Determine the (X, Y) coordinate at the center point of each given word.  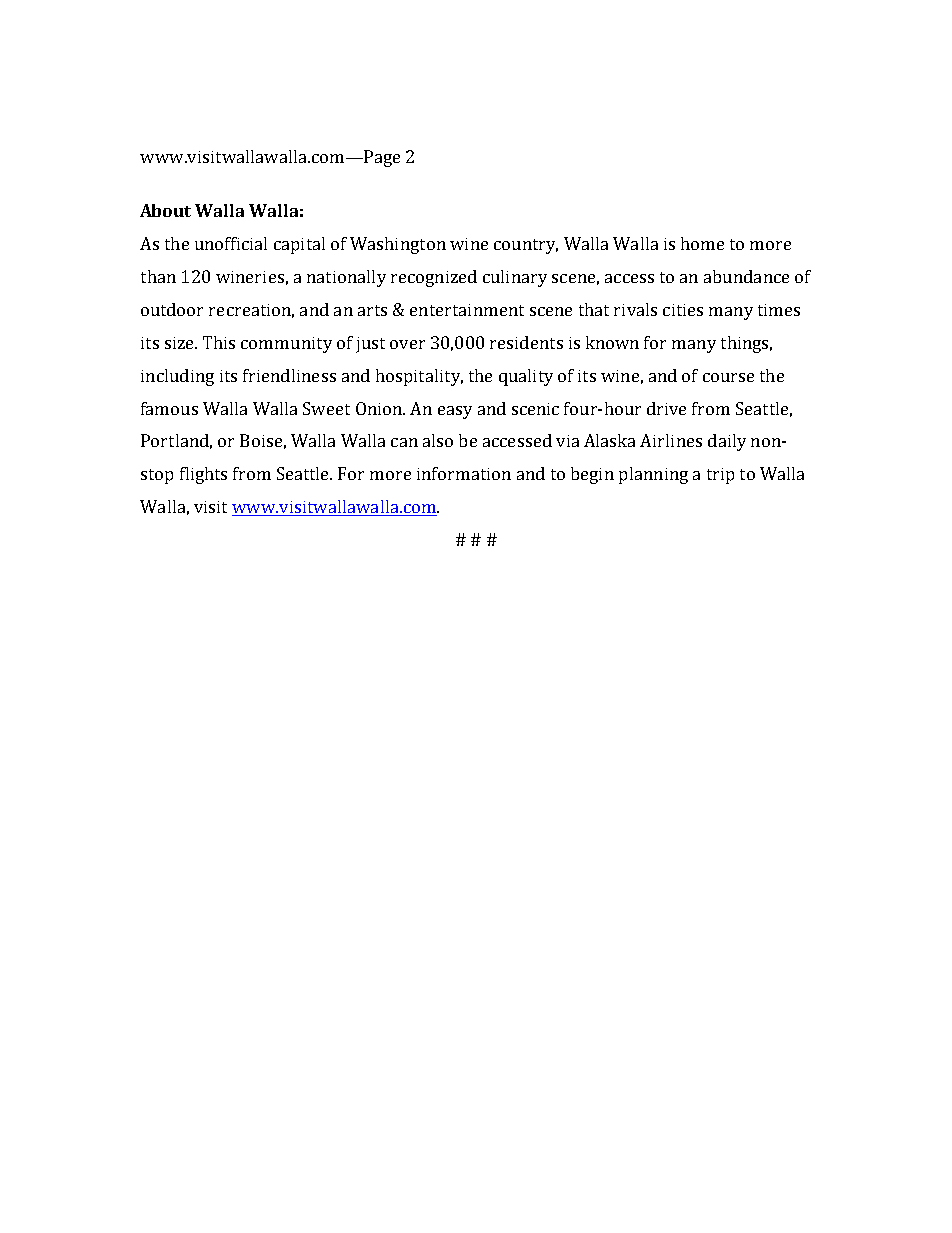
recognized (434, 278)
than (158, 276)
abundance (746, 276)
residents (526, 342)
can (404, 442)
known (612, 342)
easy (455, 412)
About (165, 210)
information (464, 473)
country (526, 246)
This (219, 342)
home (702, 243)
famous (169, 408)
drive (666, 408)
